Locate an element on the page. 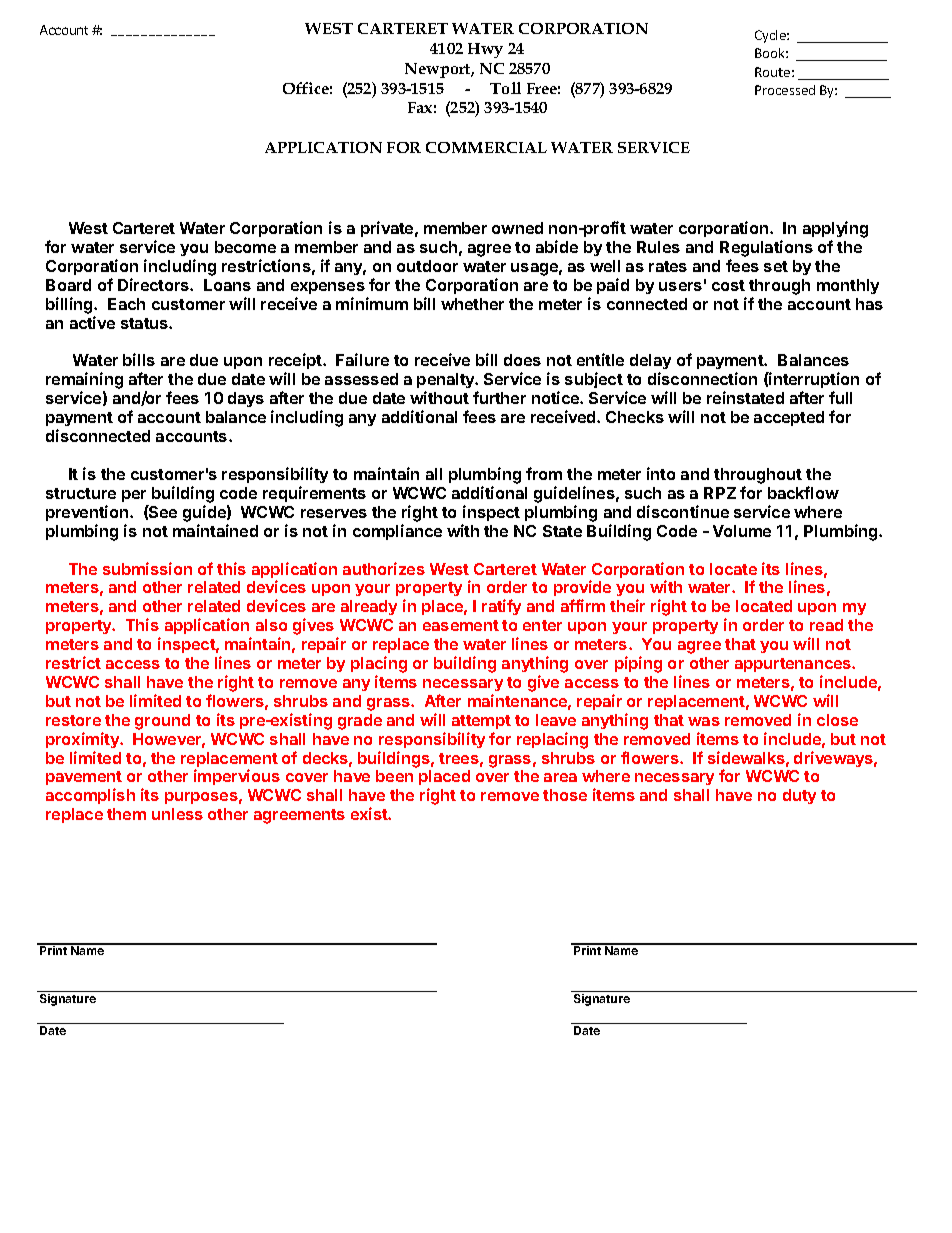 This document has height=1233, width=952. easement is located at coordinates (461, 625).
